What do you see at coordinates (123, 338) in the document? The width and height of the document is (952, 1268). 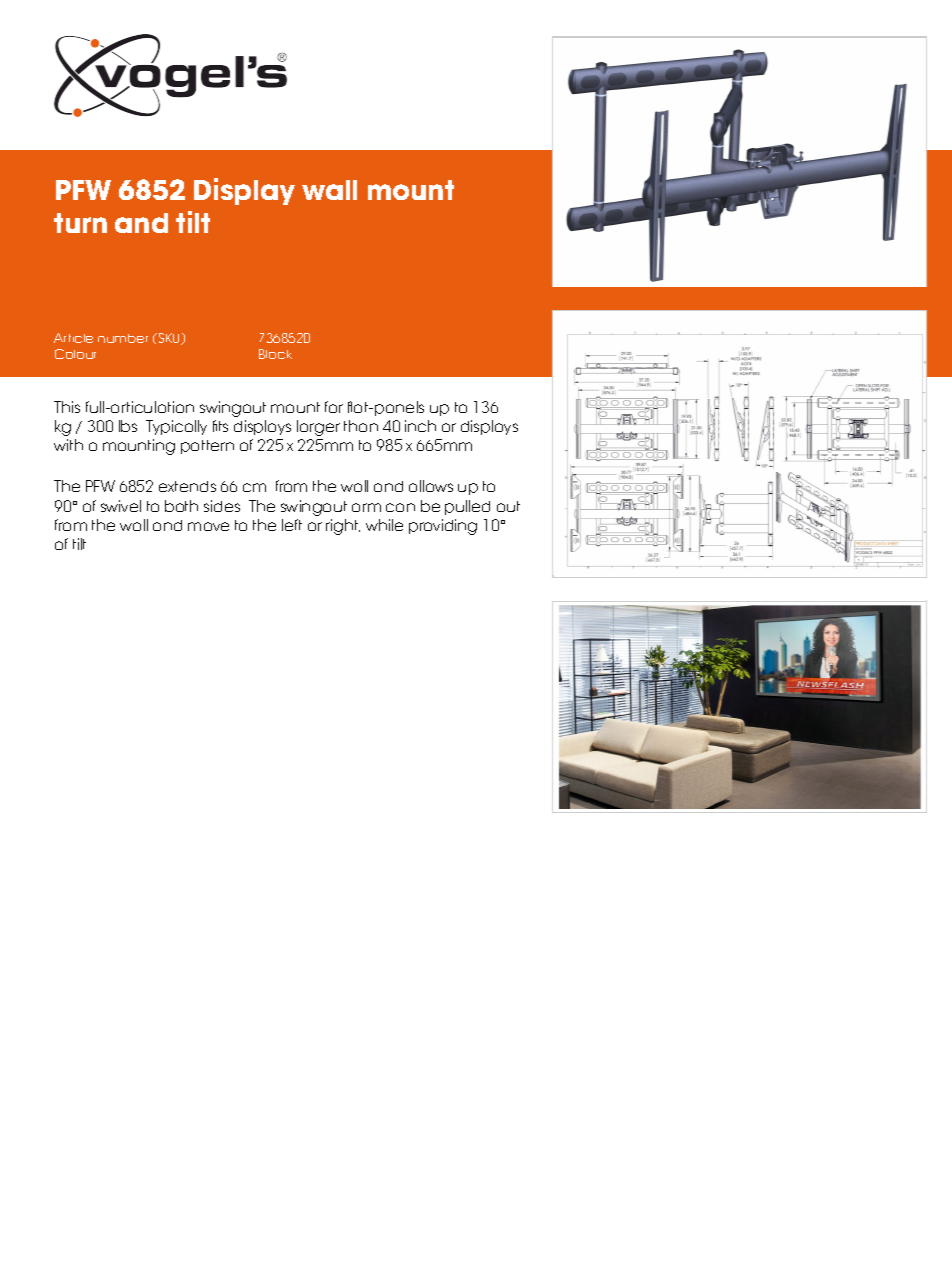 I see `number` at bounding box center [123, 338].
